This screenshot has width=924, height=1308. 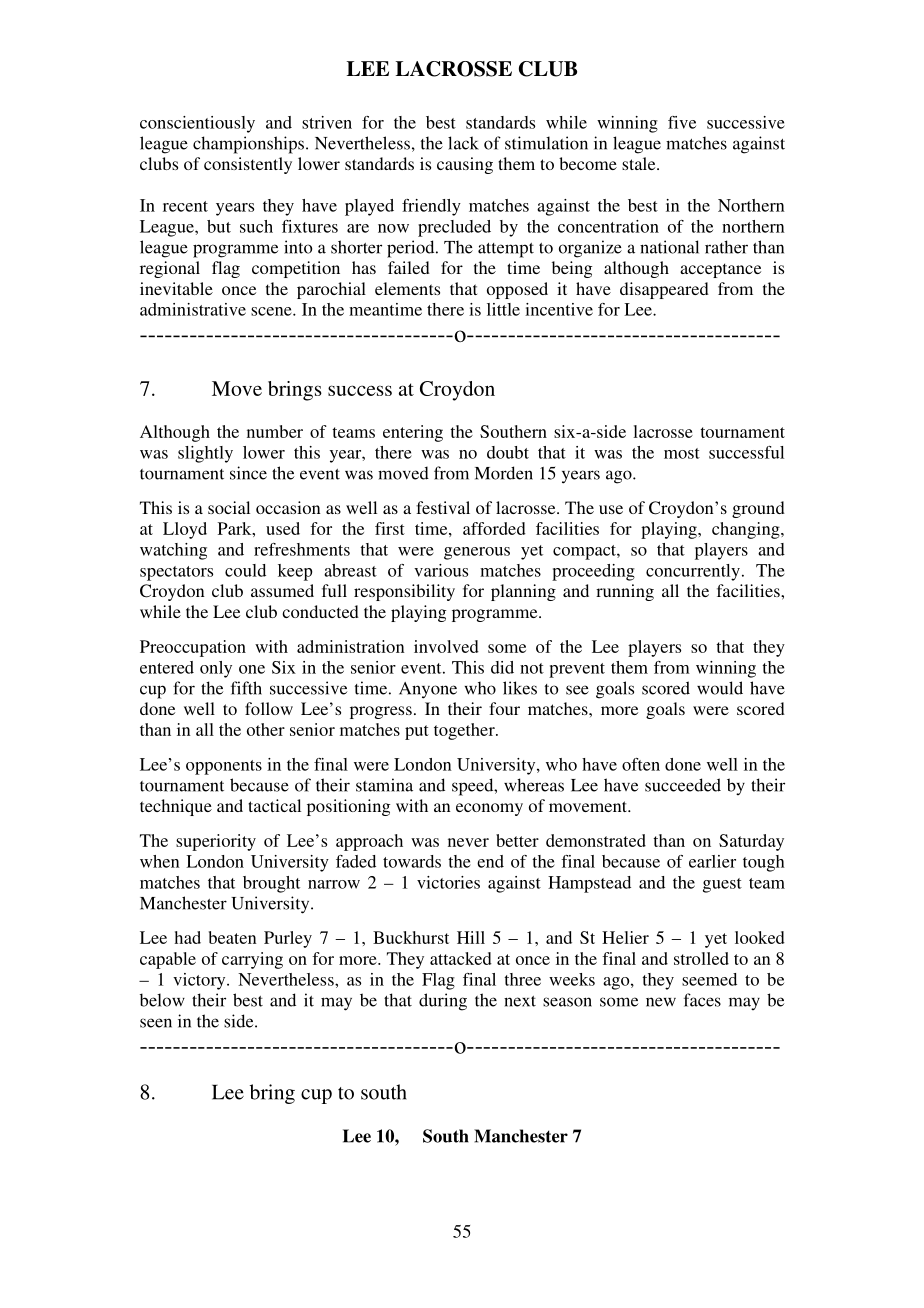 What do you see at coordinates (489, 809) in the screenshot?
I see `economy` at bounding box center [489, 809].
